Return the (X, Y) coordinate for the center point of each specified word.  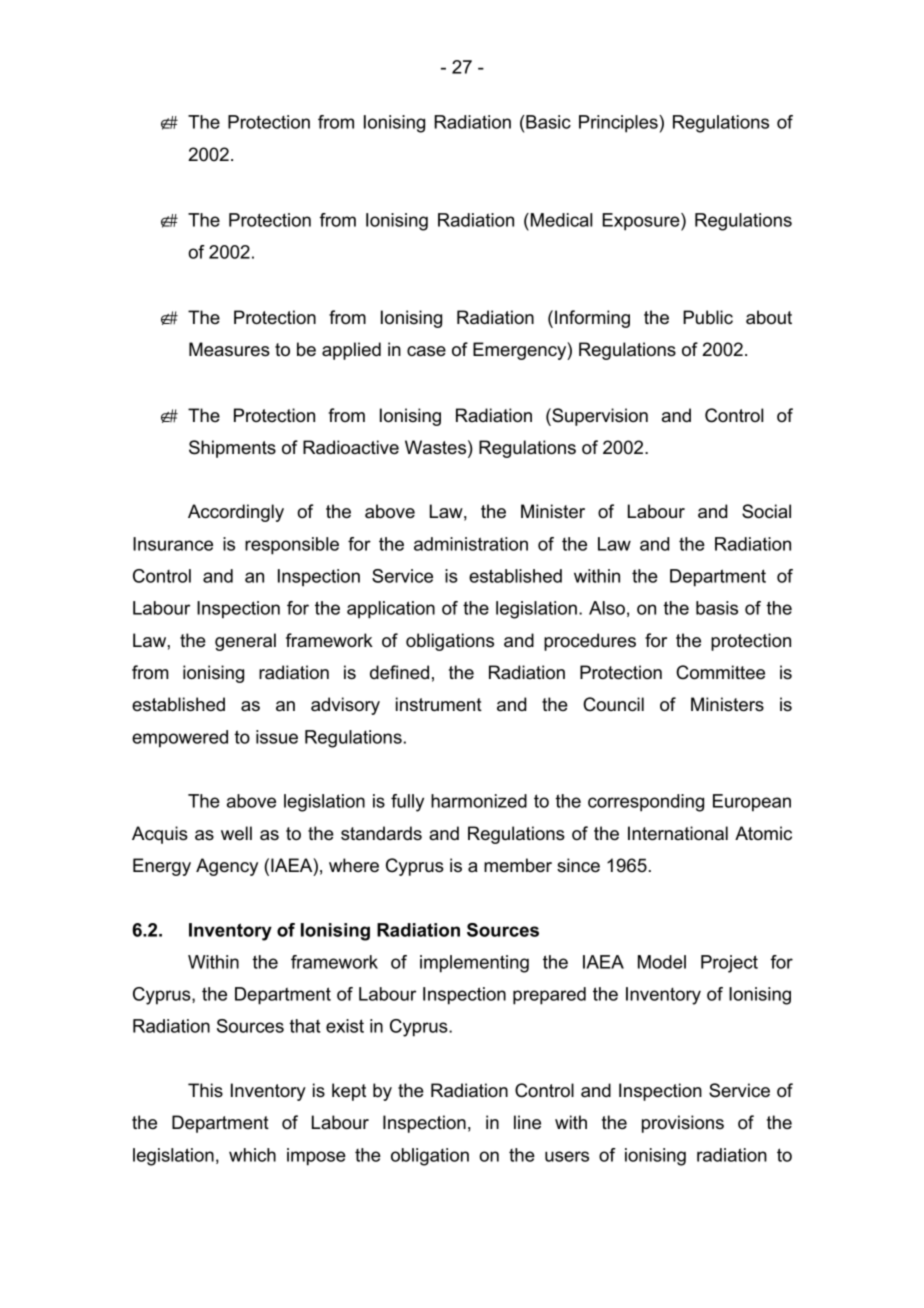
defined (399, 672)
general (245, 642)
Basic (547, 122)
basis (717, 608)
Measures (229, 349)
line (527, 1122)
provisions (683, 1124)
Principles (619, 124)
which (252, 1155)
